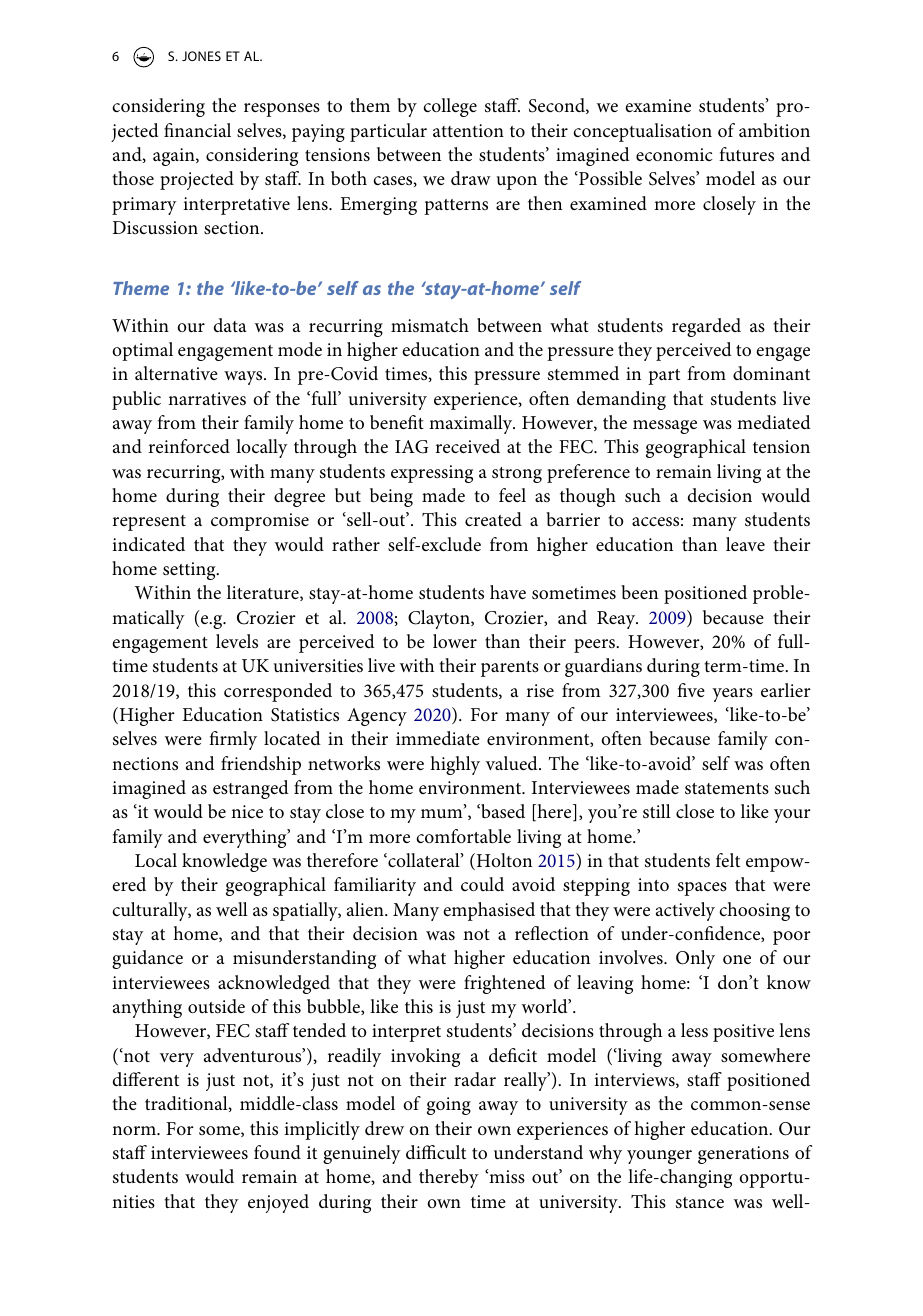 This screenshot has height=1316, width=923. I want to click on college, so click(450, 107).
